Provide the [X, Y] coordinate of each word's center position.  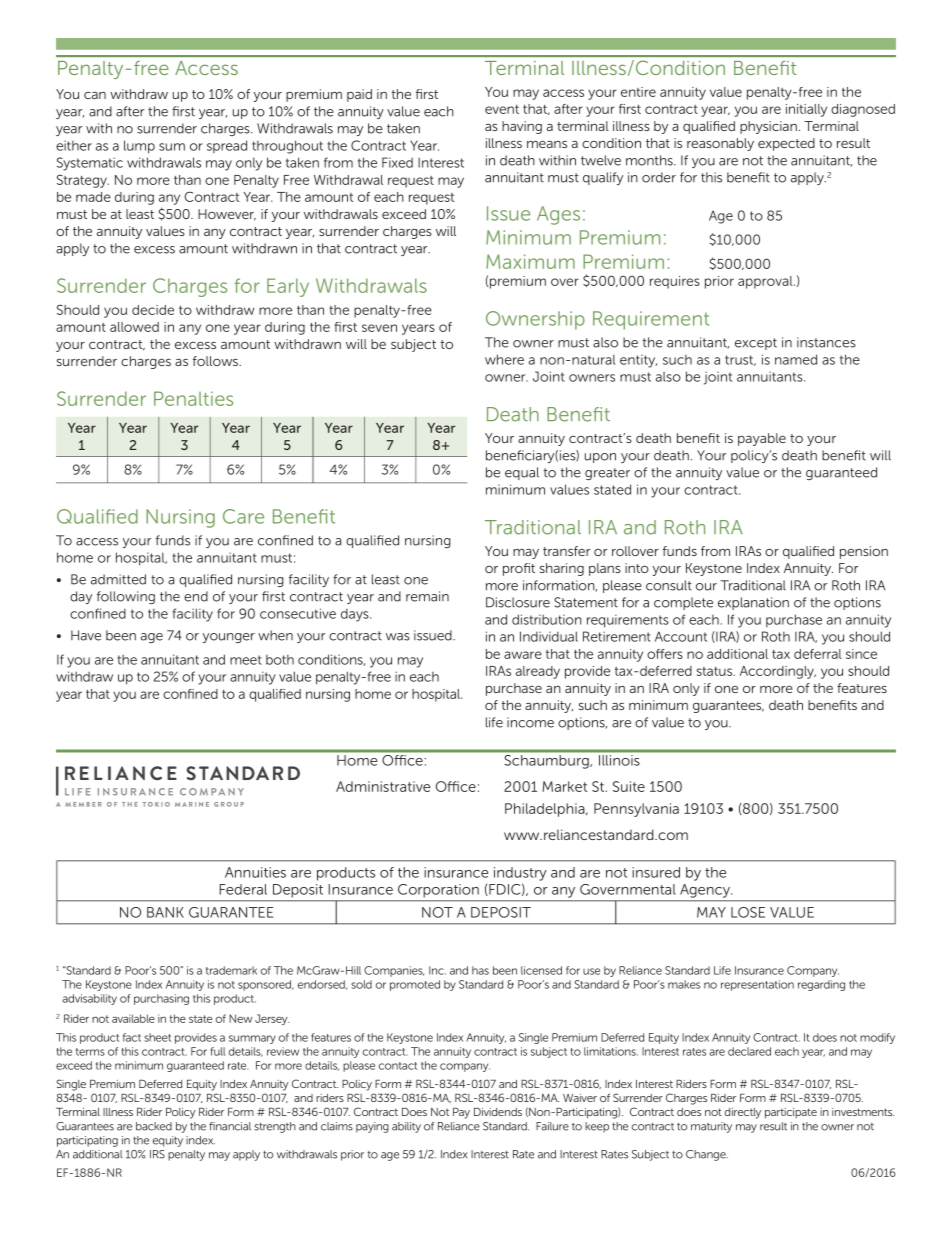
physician [768, 127]
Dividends [498, 1112]
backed [154, 1126]
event [502, 109]
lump [139, 147]
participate [791, 1113]
